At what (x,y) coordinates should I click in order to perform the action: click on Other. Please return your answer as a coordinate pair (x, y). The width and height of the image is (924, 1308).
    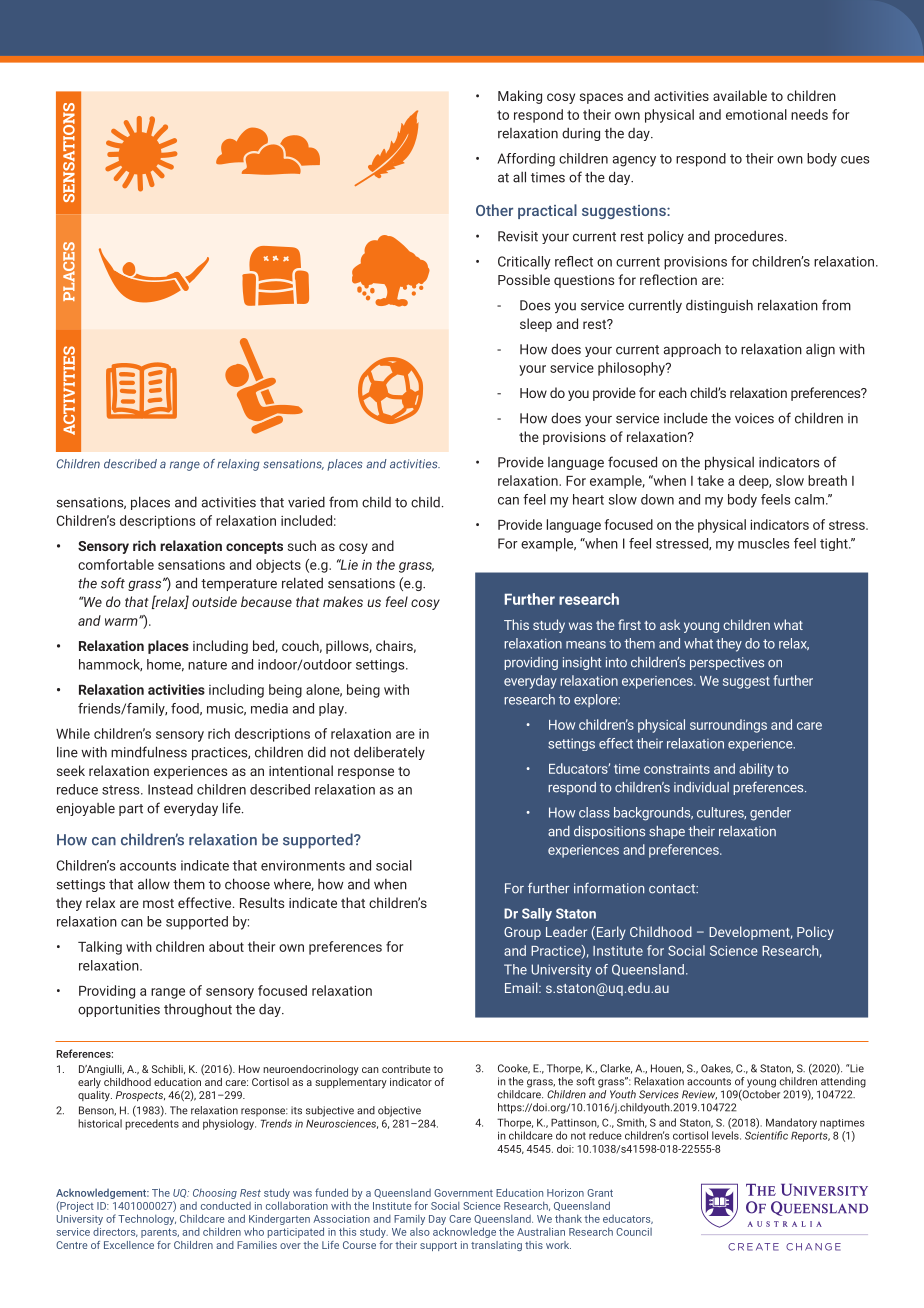
    Looking at the image, I should click on (494, 210).
